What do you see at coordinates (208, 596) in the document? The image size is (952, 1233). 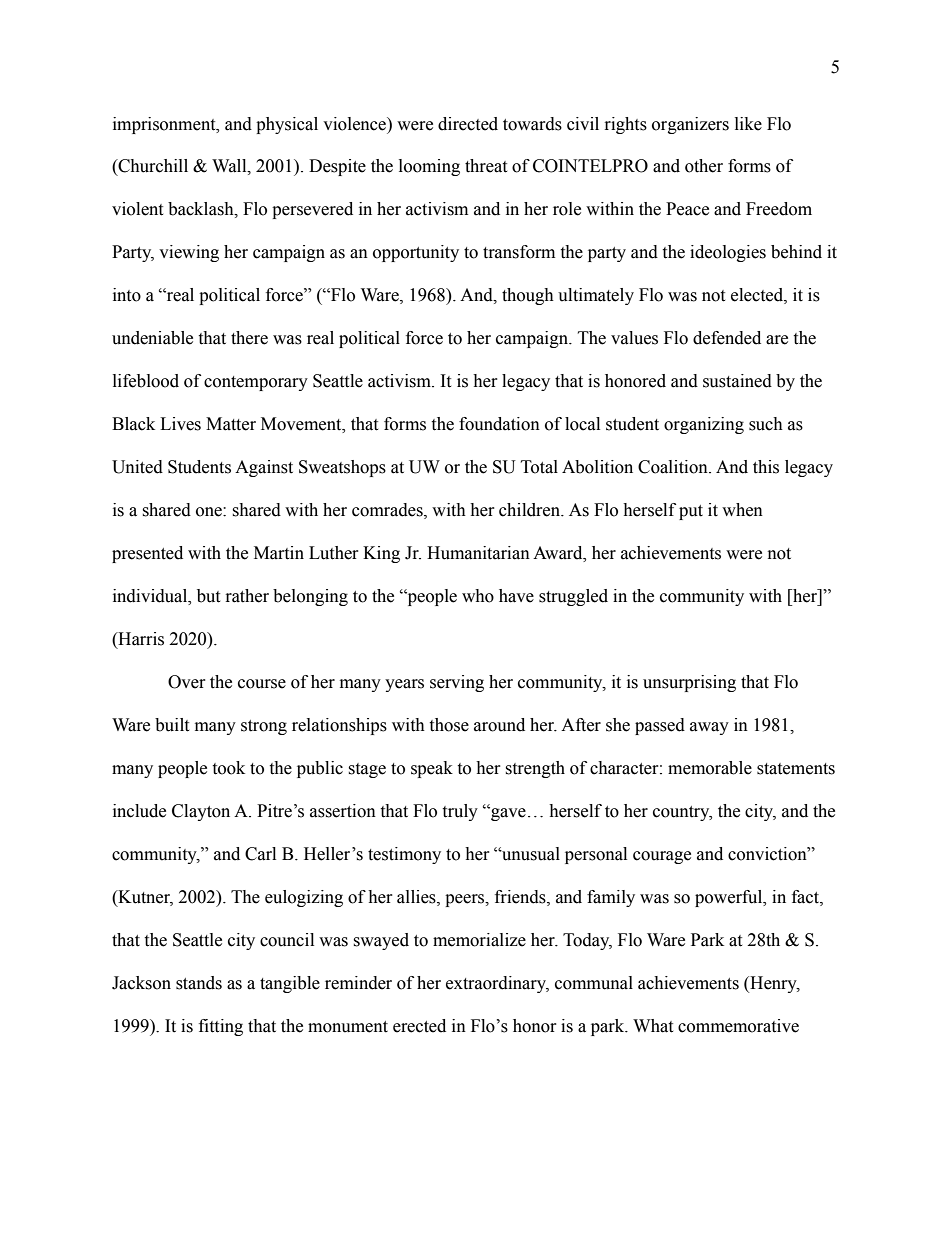 I see `but` at bounding box center [208, 596].
